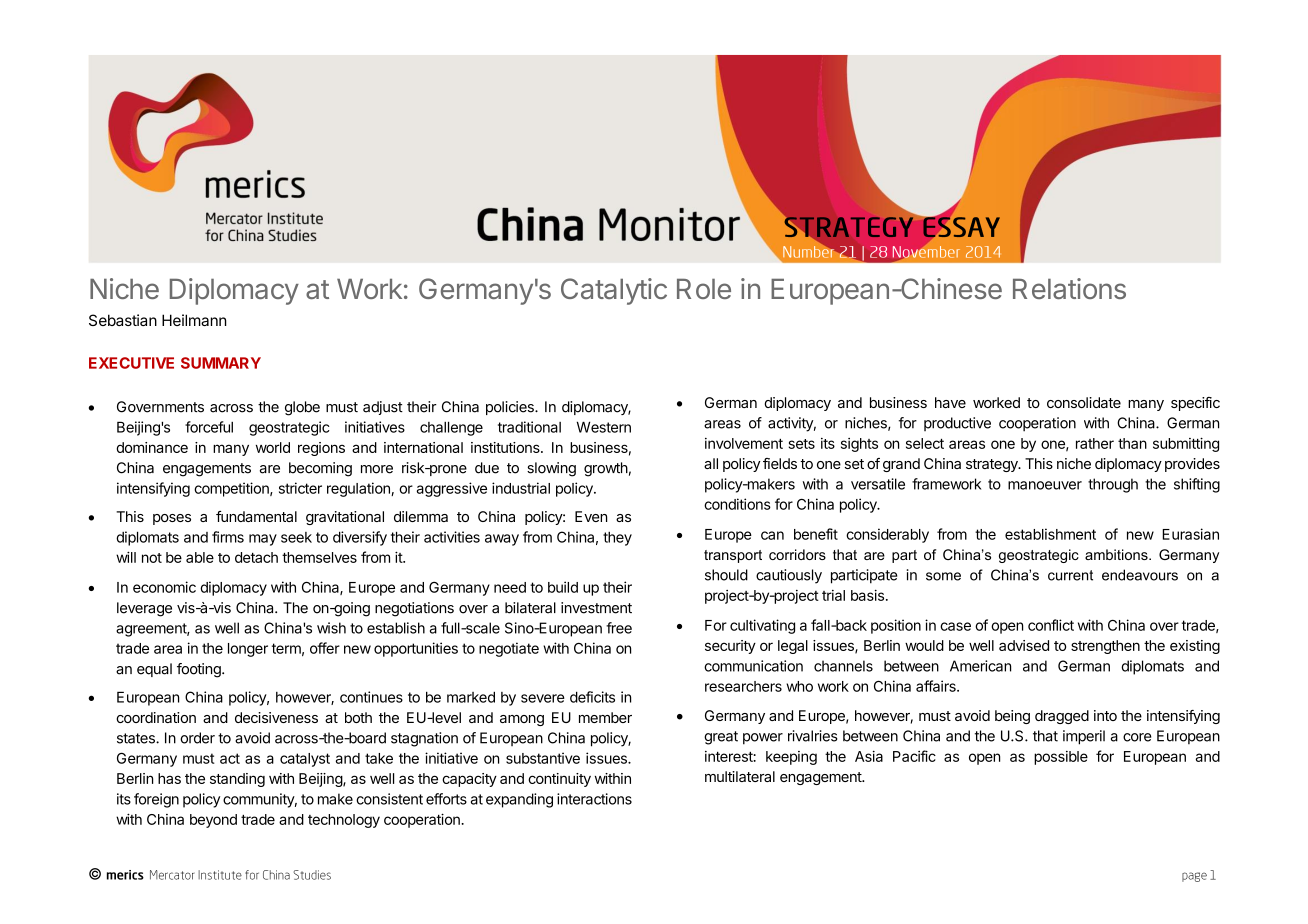 The height and width of the page is (924, 1308). I want to click on beyond, so click(213, 821).
